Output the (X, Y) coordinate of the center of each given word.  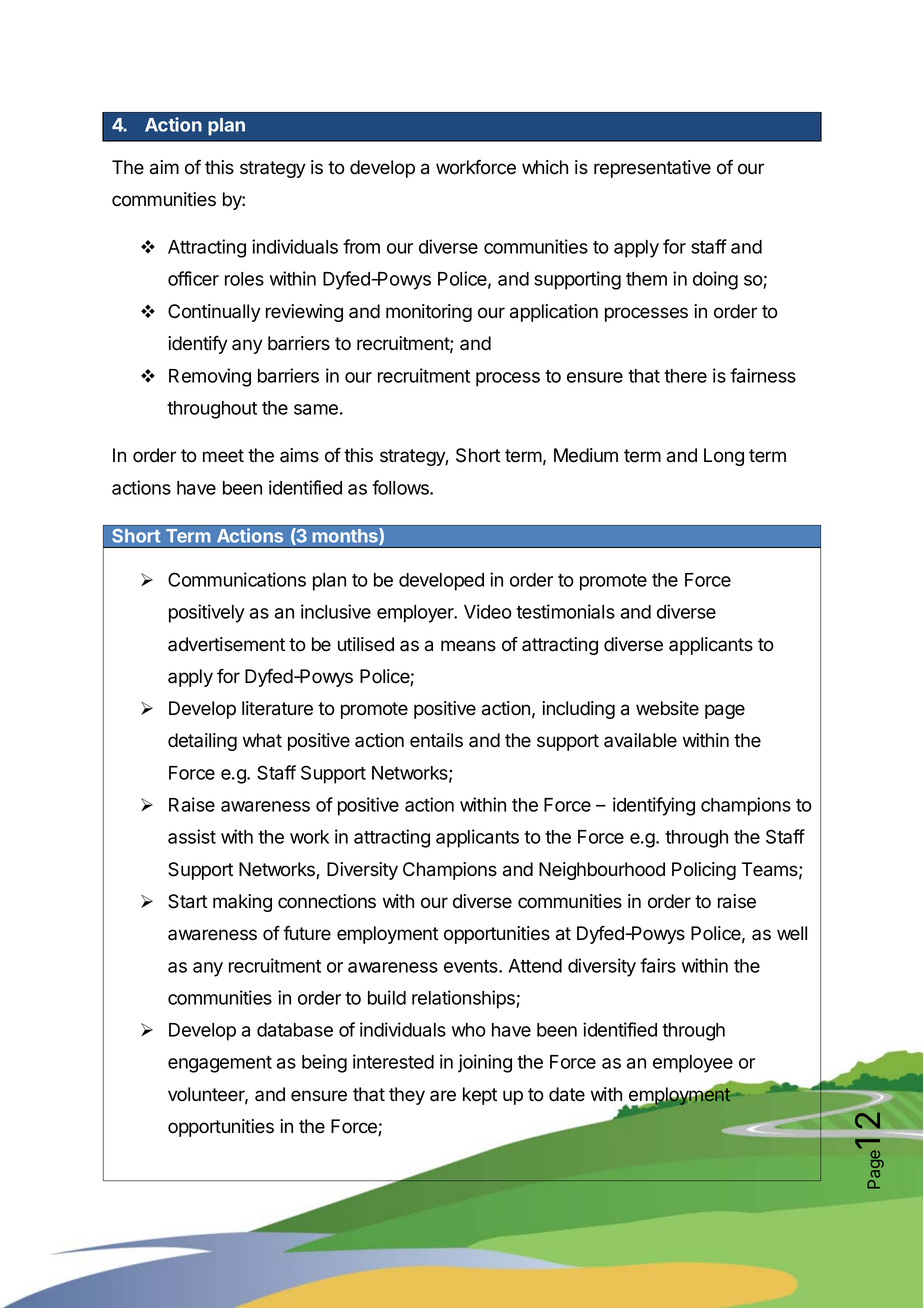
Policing (704, 871)
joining (485, 1063)
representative (652, 169)
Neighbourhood (602, 871)
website (667, 708)
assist (192, 836)
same (316, 409)
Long (724, 457)
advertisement (226, 644)
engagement (220, 1064)
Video (488, 611)
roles (244, 279)
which (545, 167)
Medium (586, 455)
